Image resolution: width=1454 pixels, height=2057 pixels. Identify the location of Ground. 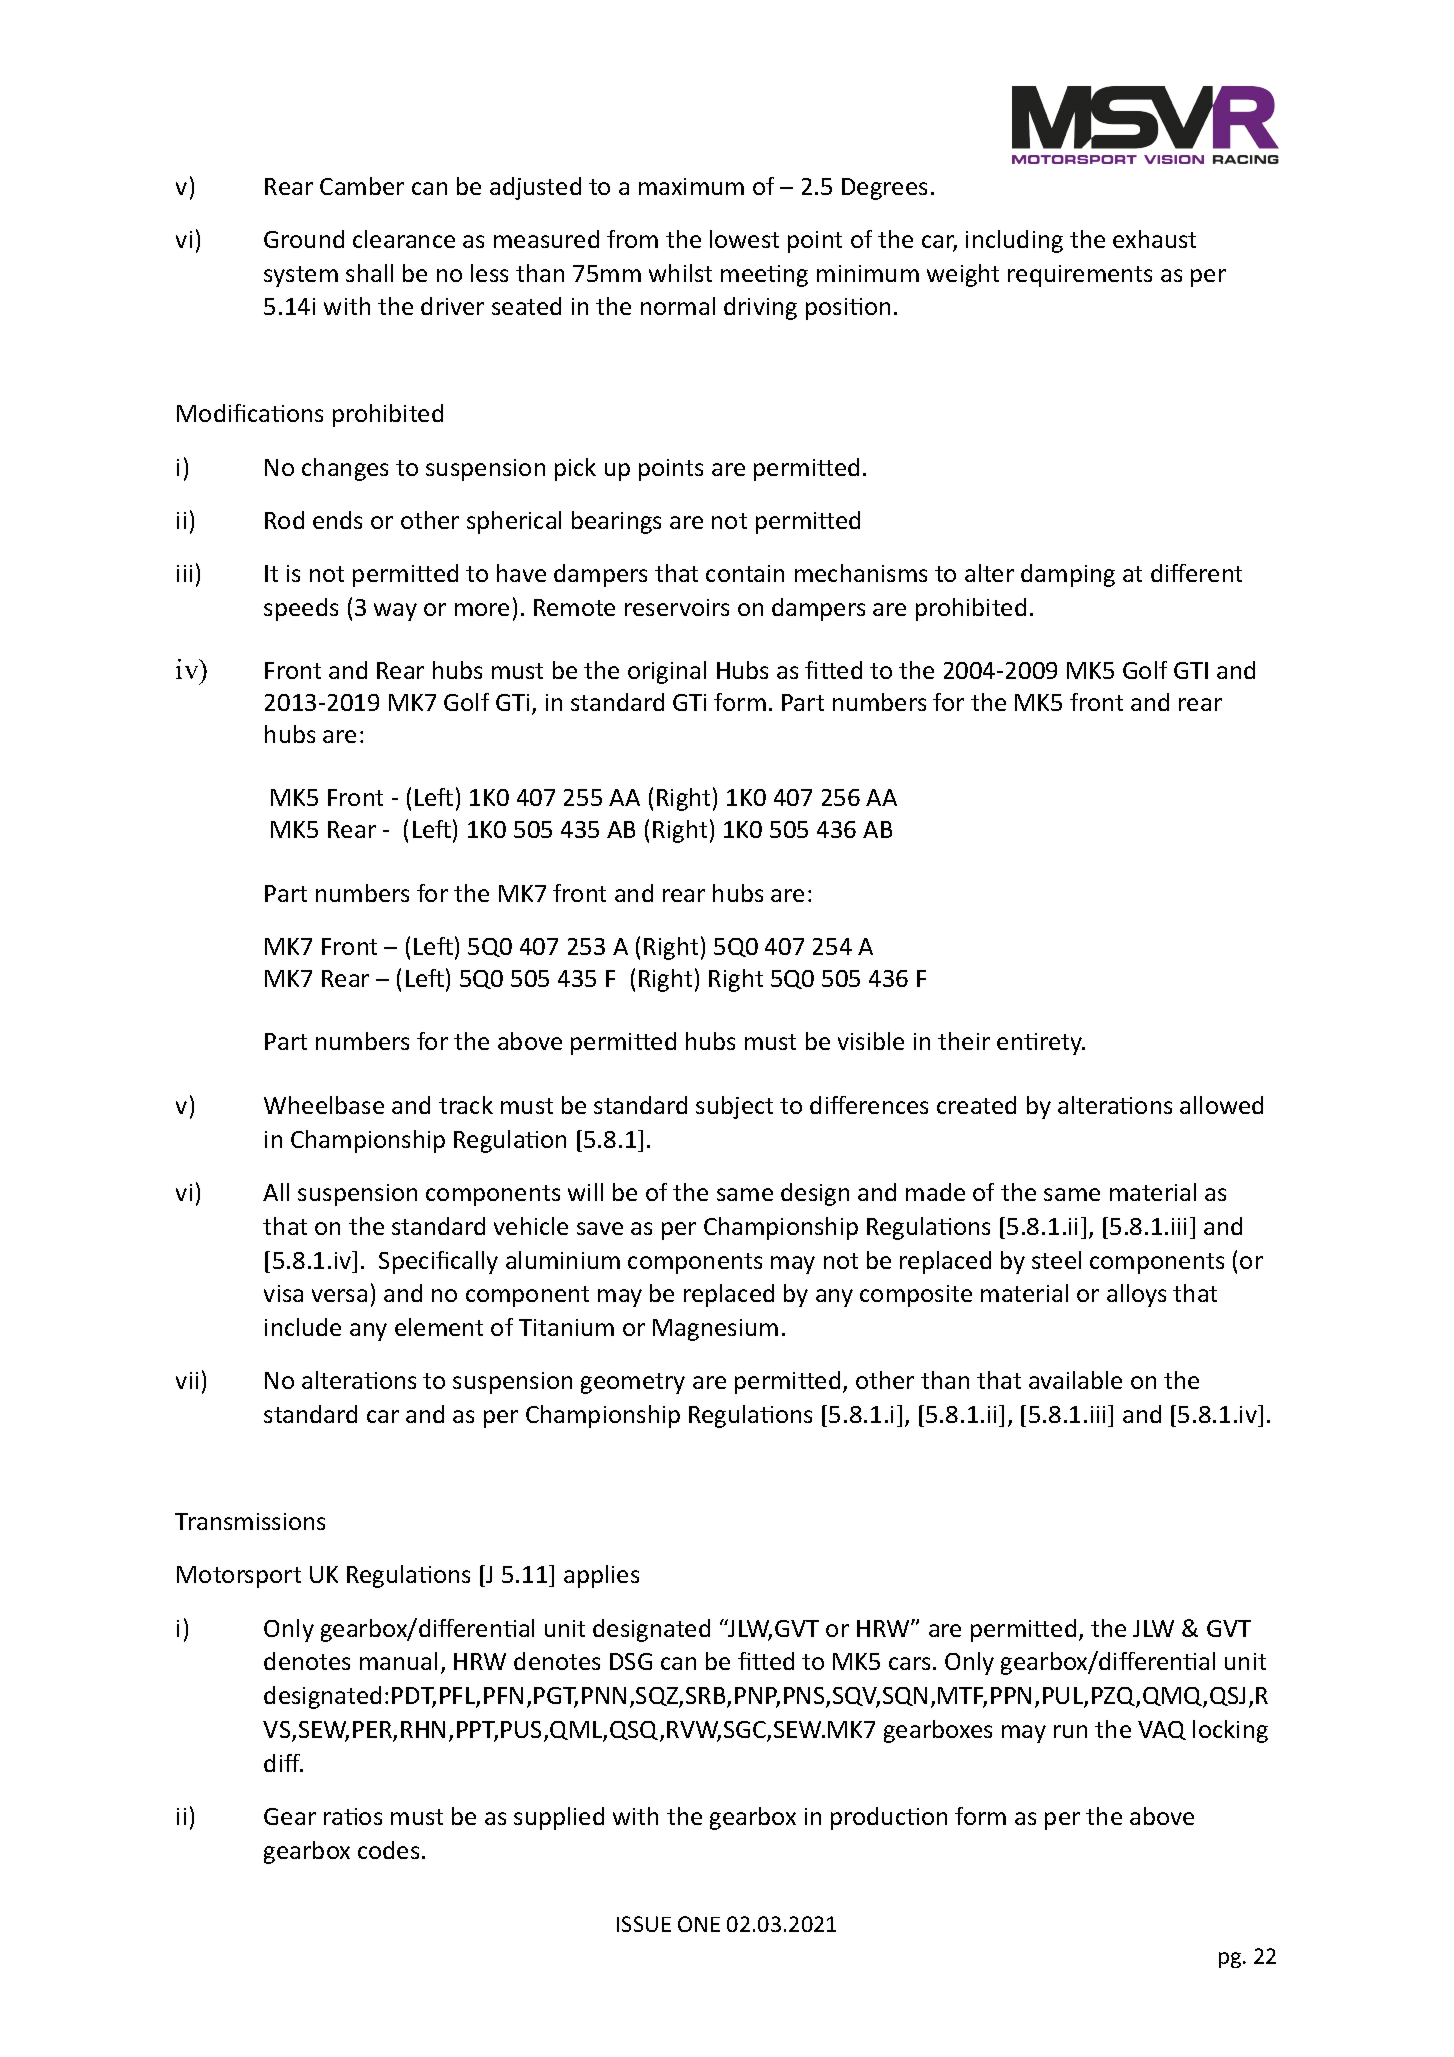
(304, 239).
